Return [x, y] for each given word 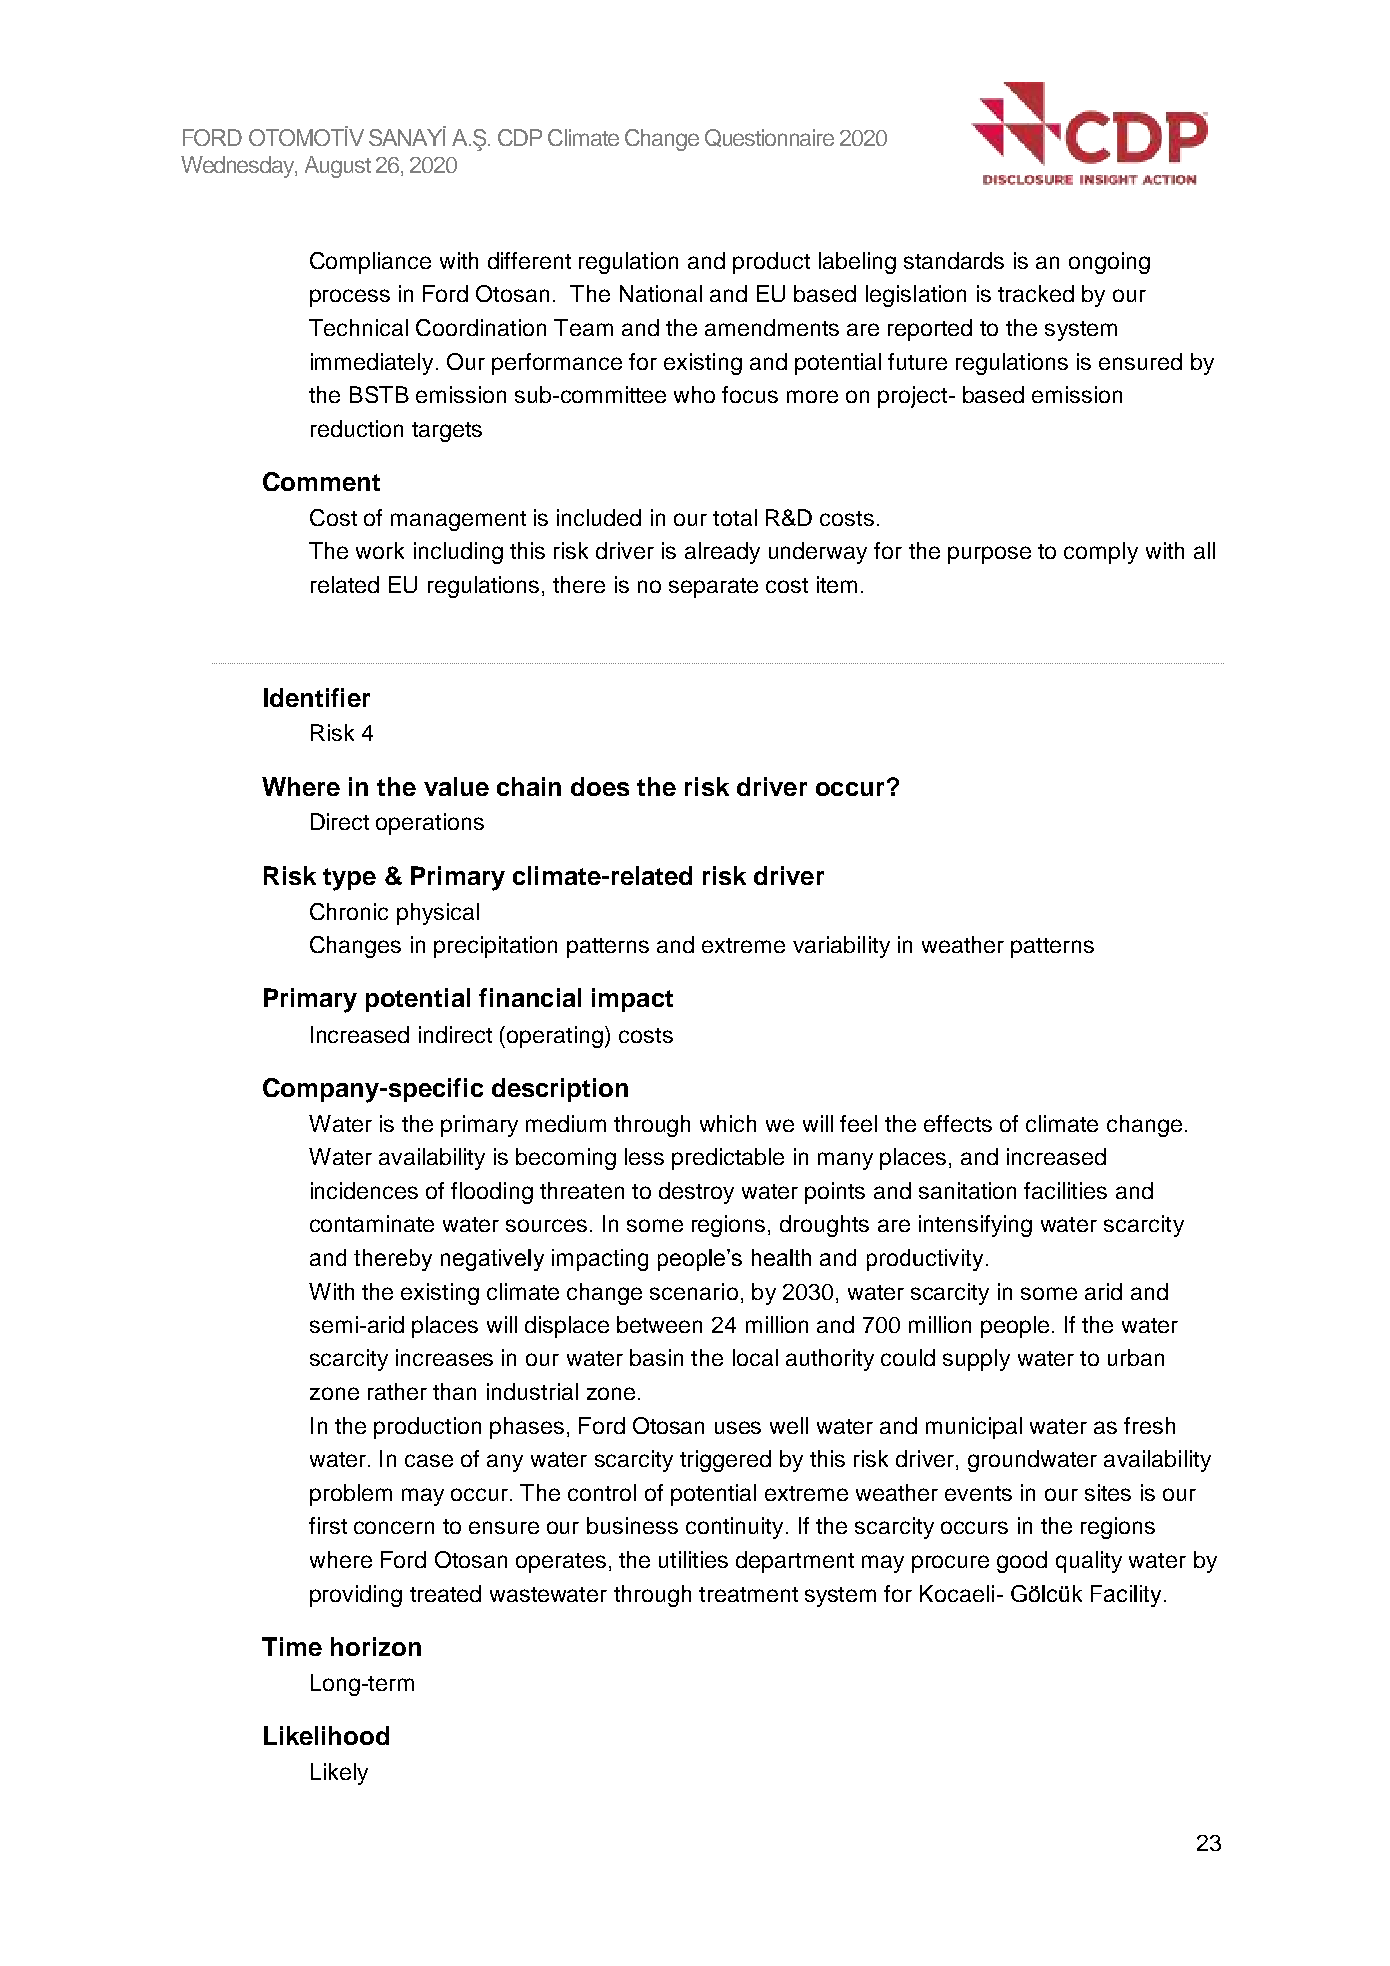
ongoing [1109, 263]
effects [958, 1123]
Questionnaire [769, 138]
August [338, 167]
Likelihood [326, 1735]
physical [438, 914]
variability [841, 947]
